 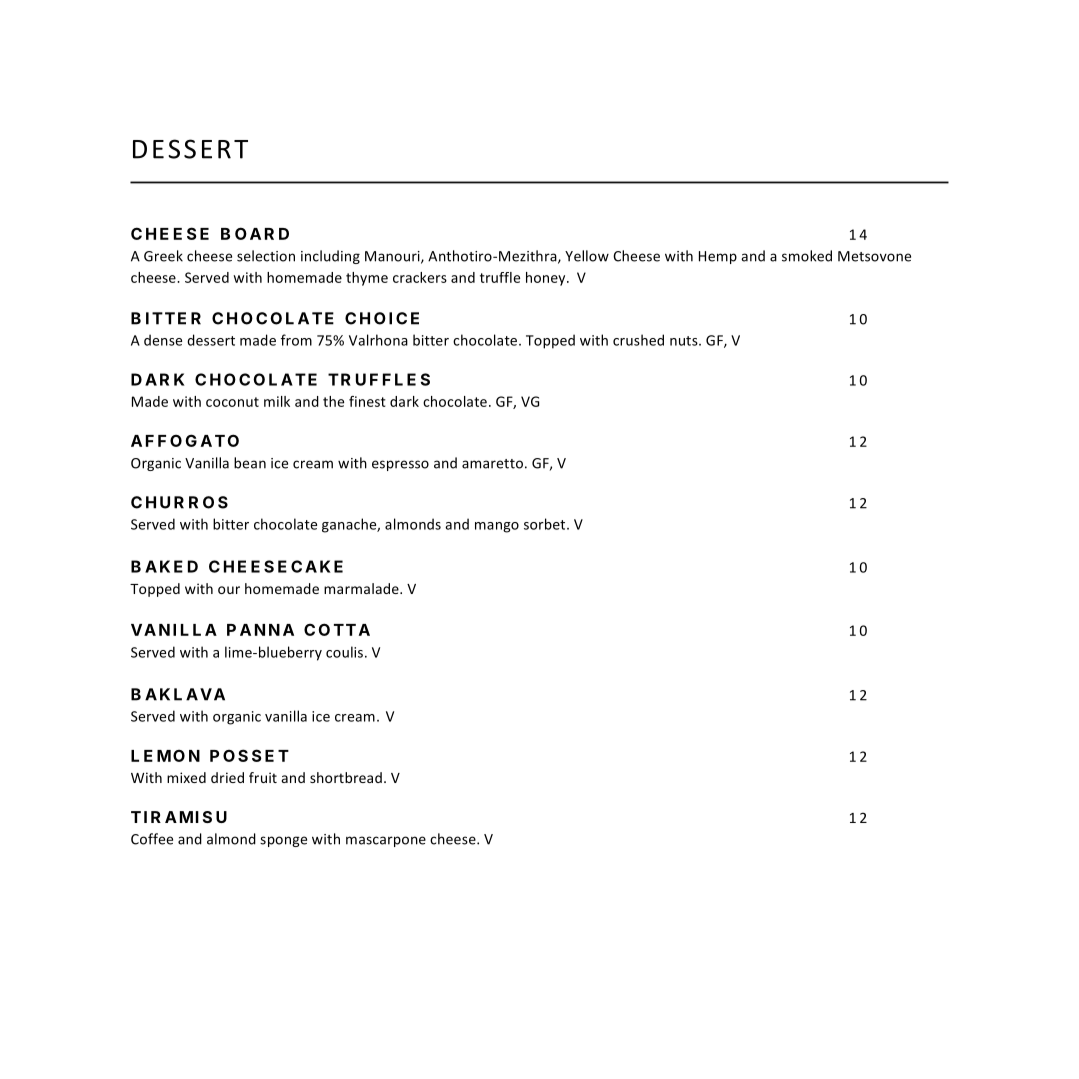 I want to click on mascarpone, so click(x=386, y=841).
